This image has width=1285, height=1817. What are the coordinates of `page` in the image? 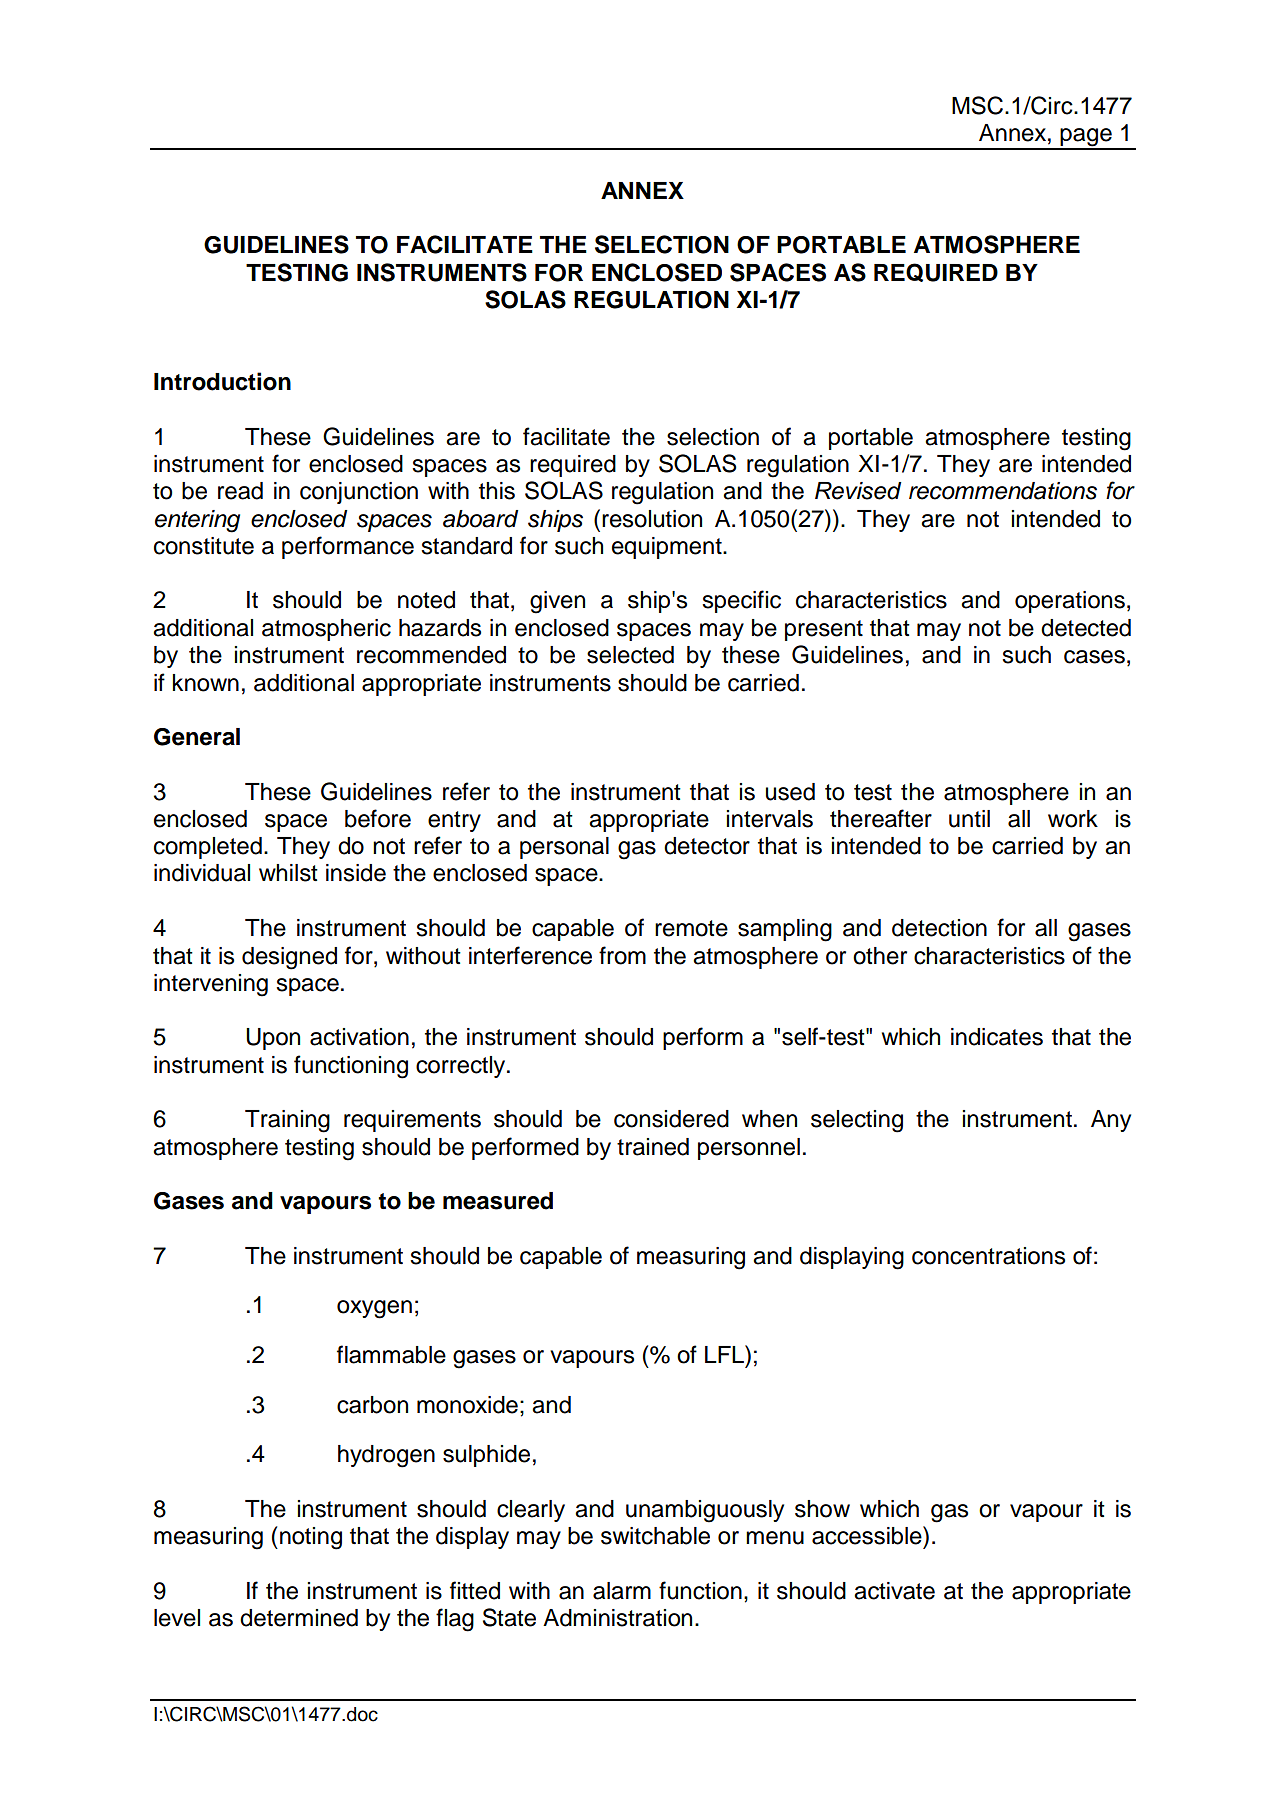 It's located at (1086, 138).
